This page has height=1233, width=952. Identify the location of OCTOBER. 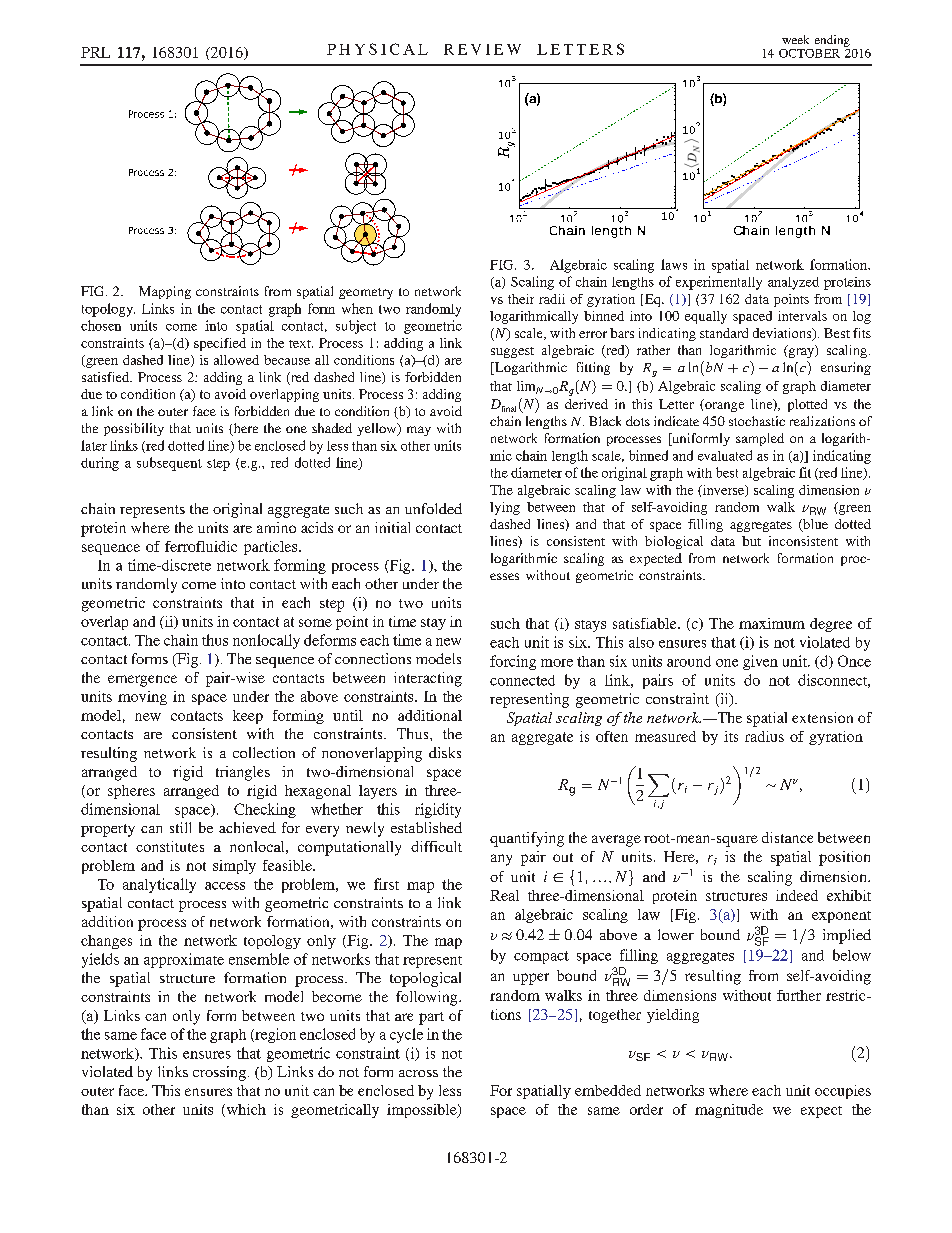
(809, 53).
